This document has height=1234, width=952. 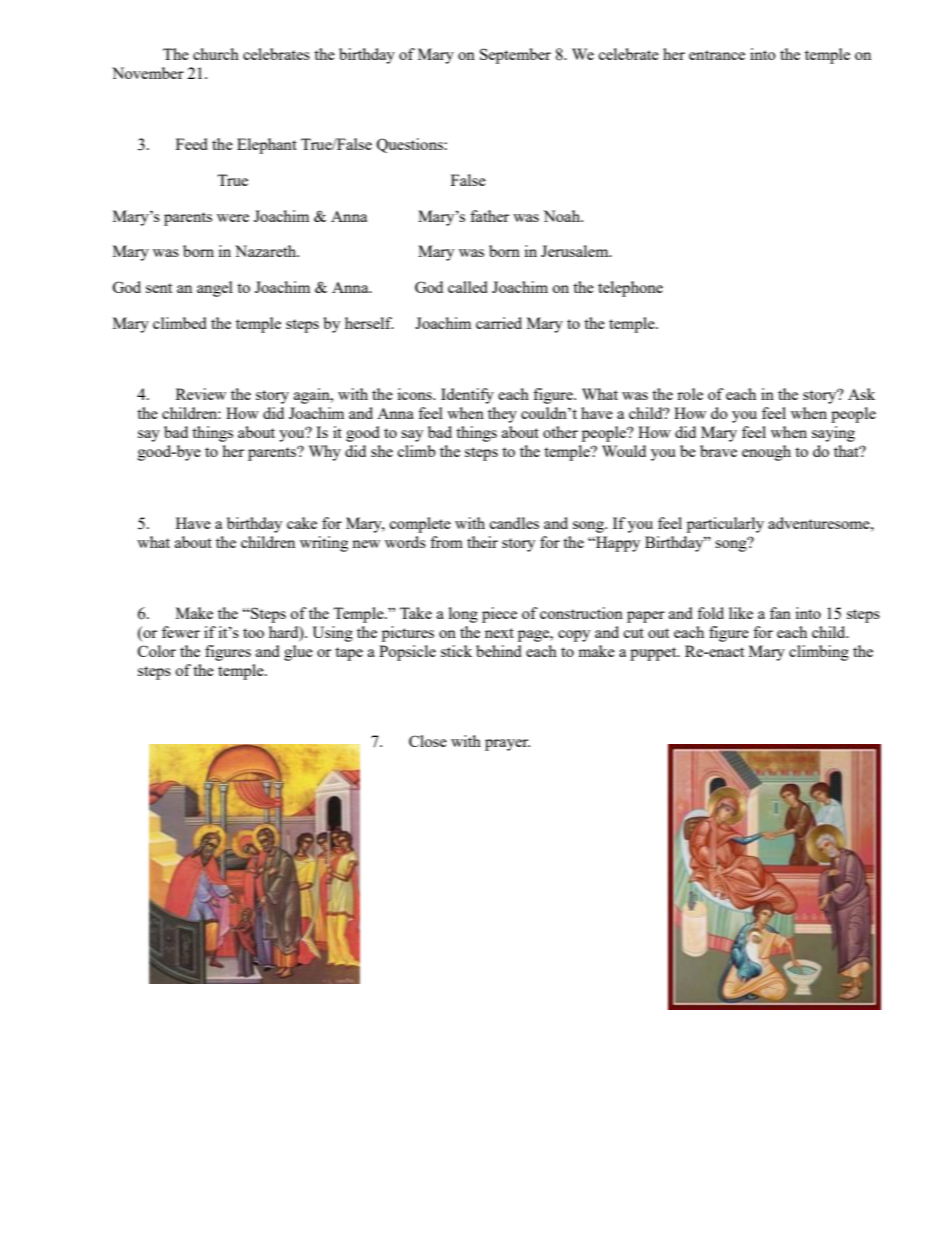 What do you see at coordinates (482, 542) in the document?
I see `their` at bounding box center [482, 542].
